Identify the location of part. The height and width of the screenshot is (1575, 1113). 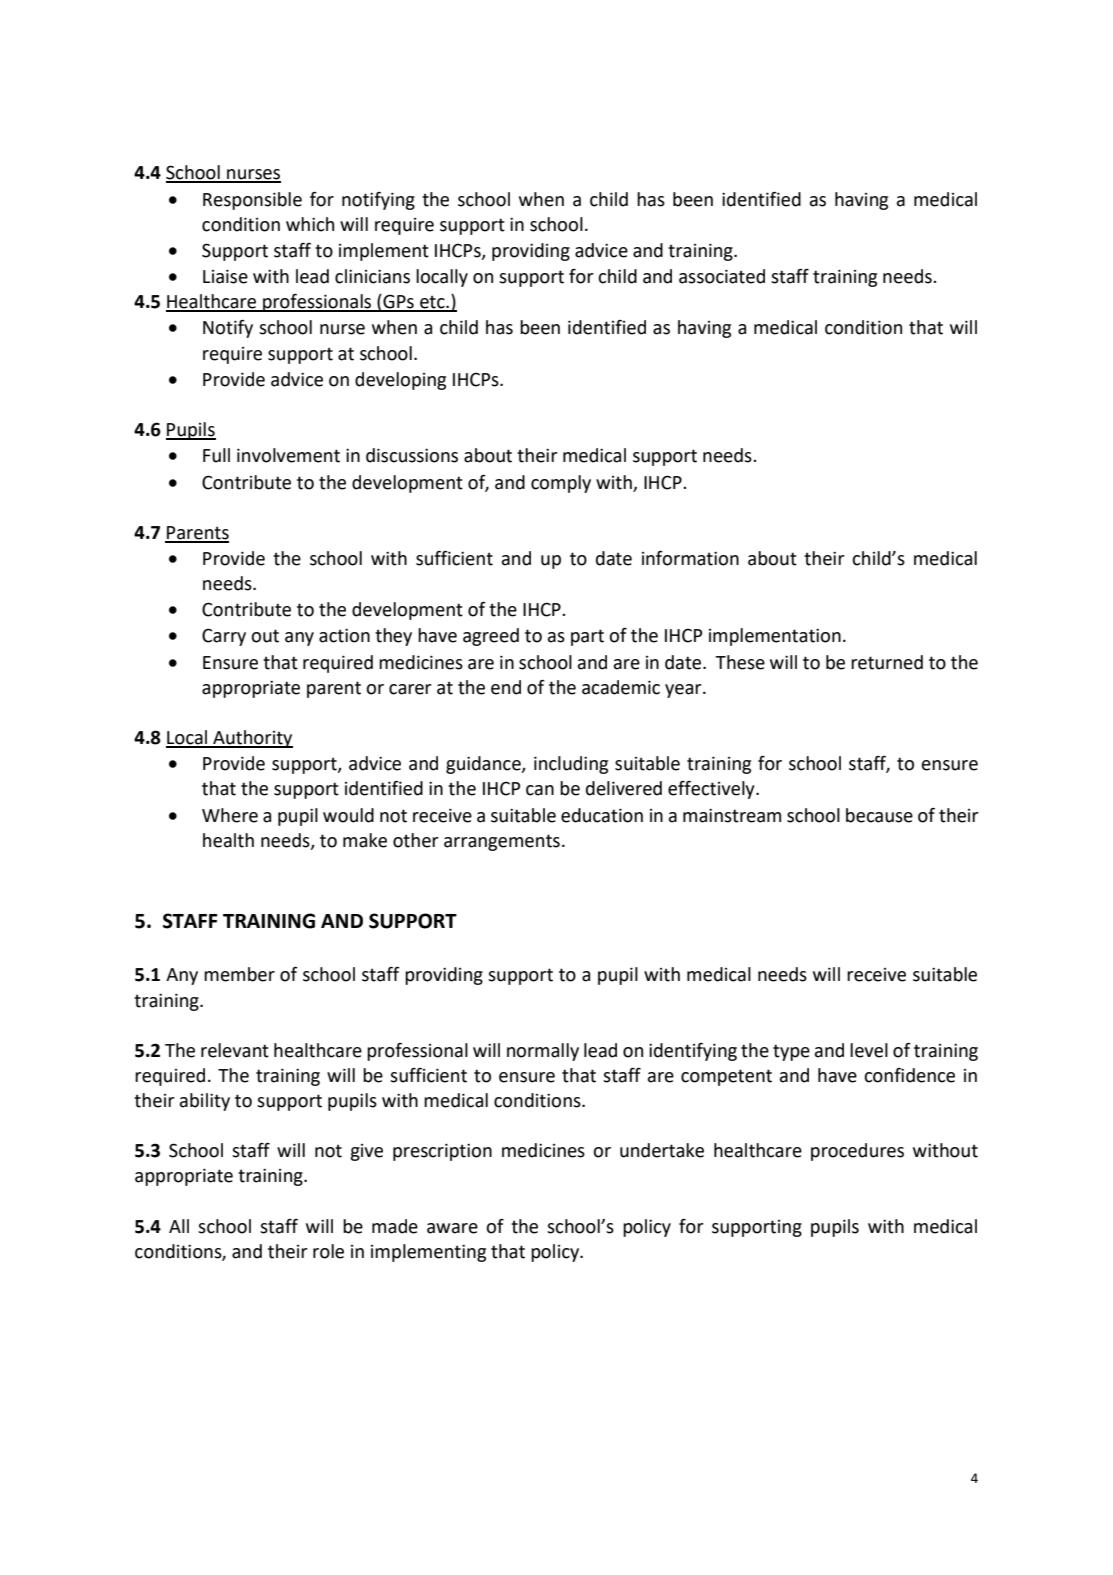
(587, 637).
